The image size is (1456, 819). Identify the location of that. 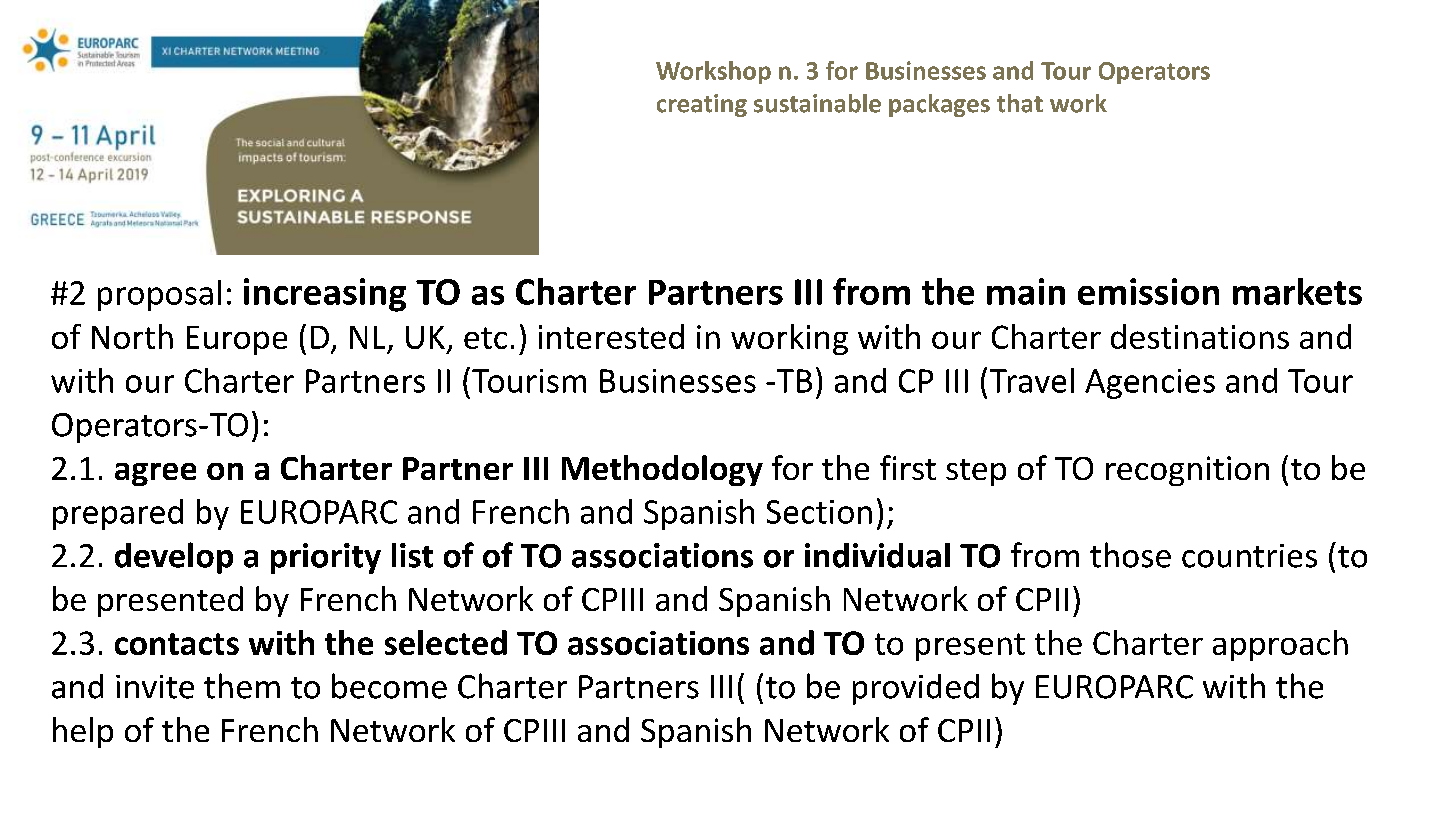
(1020, 103).
